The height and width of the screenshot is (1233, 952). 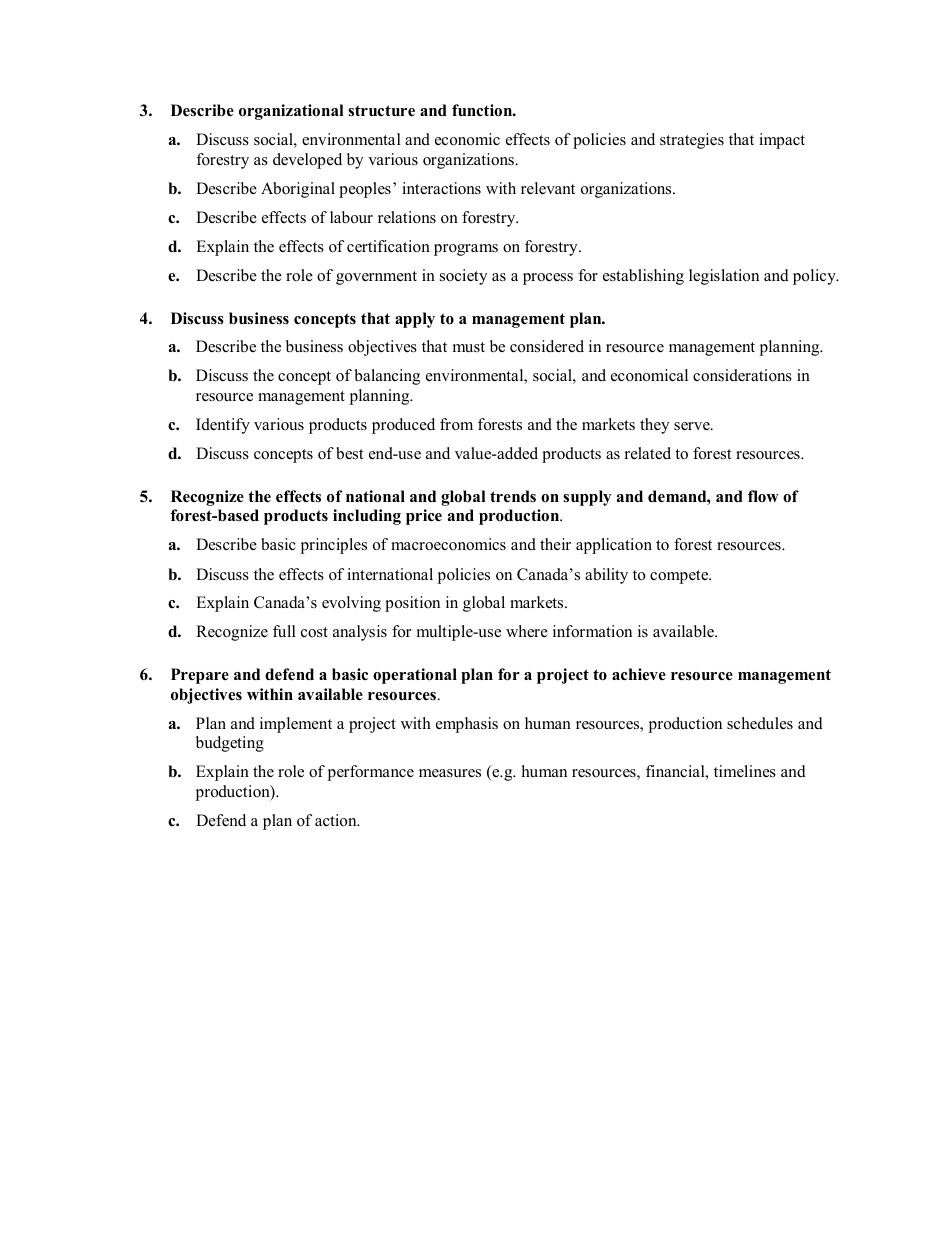 What do you see at coordinates (555, 544) in the screenshot?
I see `their` at bounding box center [555, 544].
